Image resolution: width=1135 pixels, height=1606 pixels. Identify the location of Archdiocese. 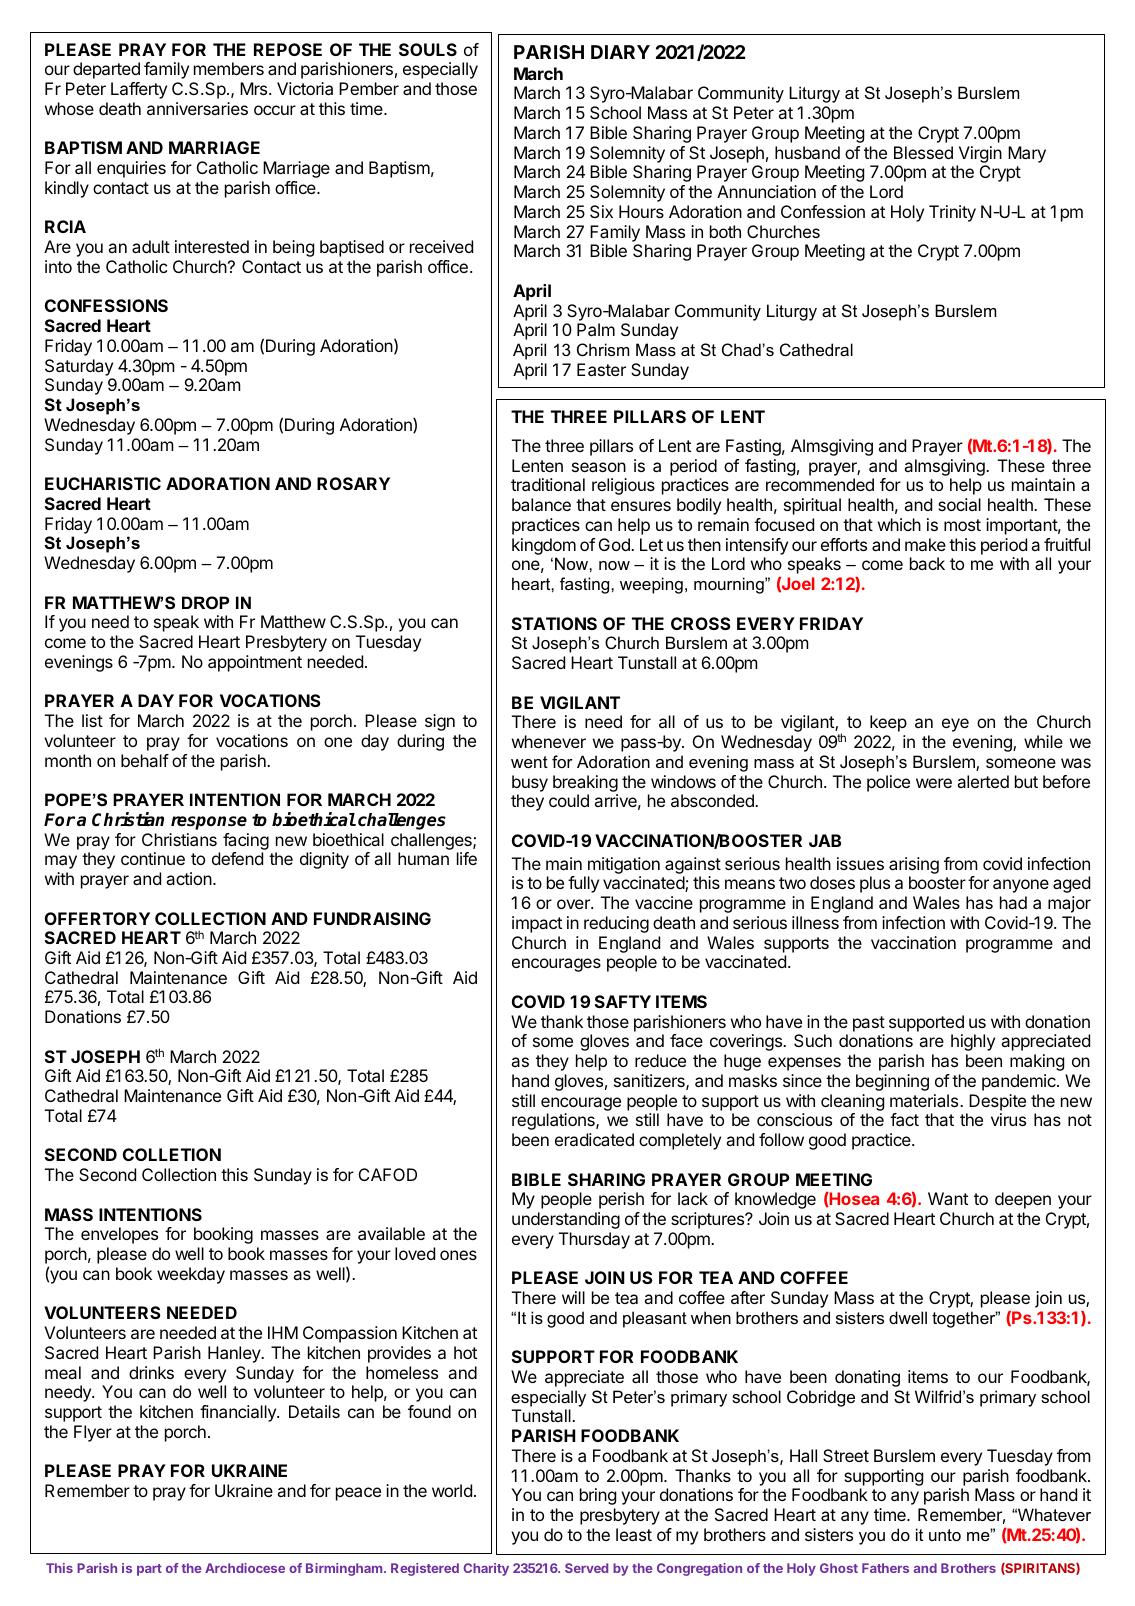
(245, 1568).
